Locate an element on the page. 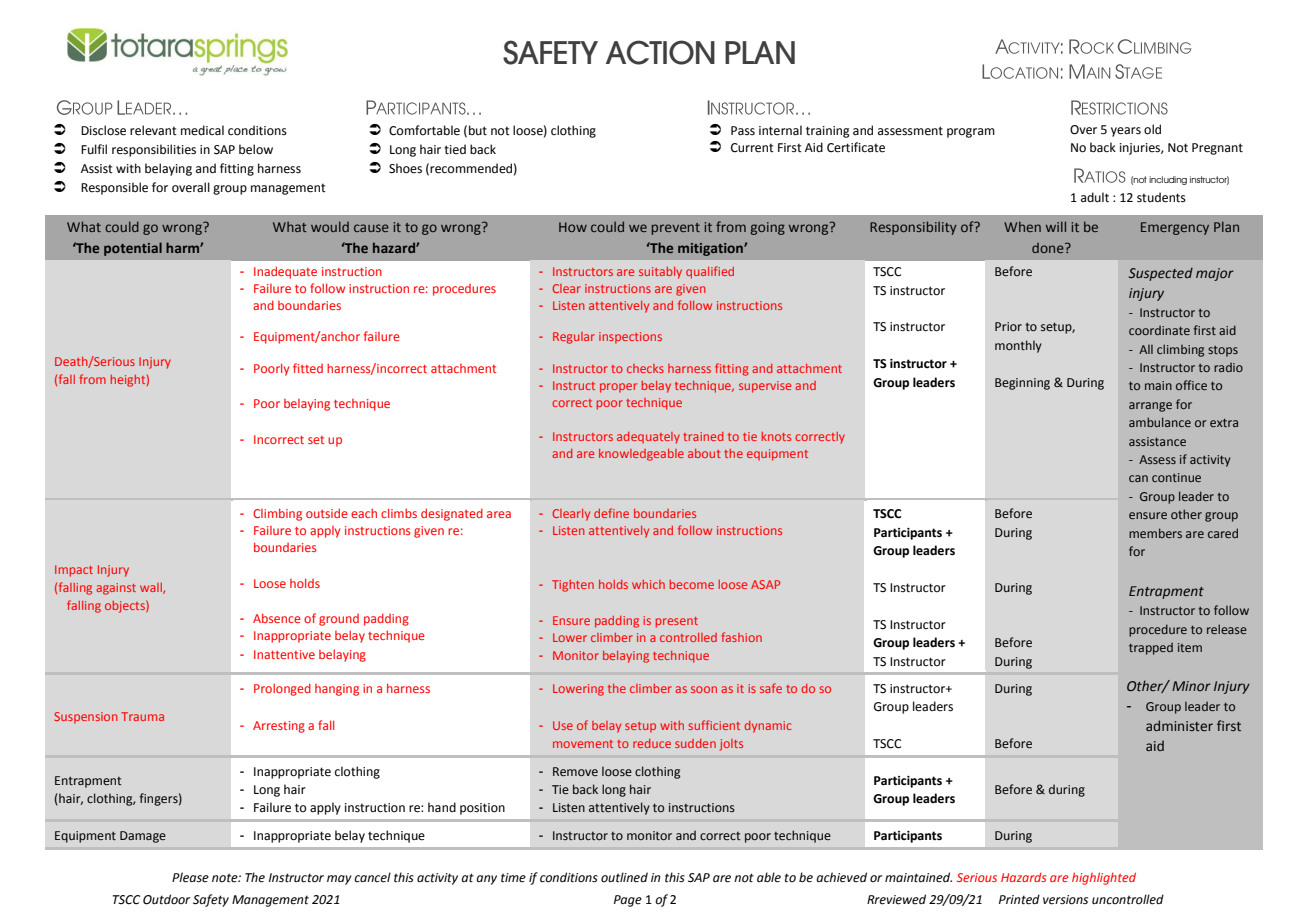 Image resolution: width=1308 pixels, height=924 pixels. years is located at coordinates (1126, 132).
